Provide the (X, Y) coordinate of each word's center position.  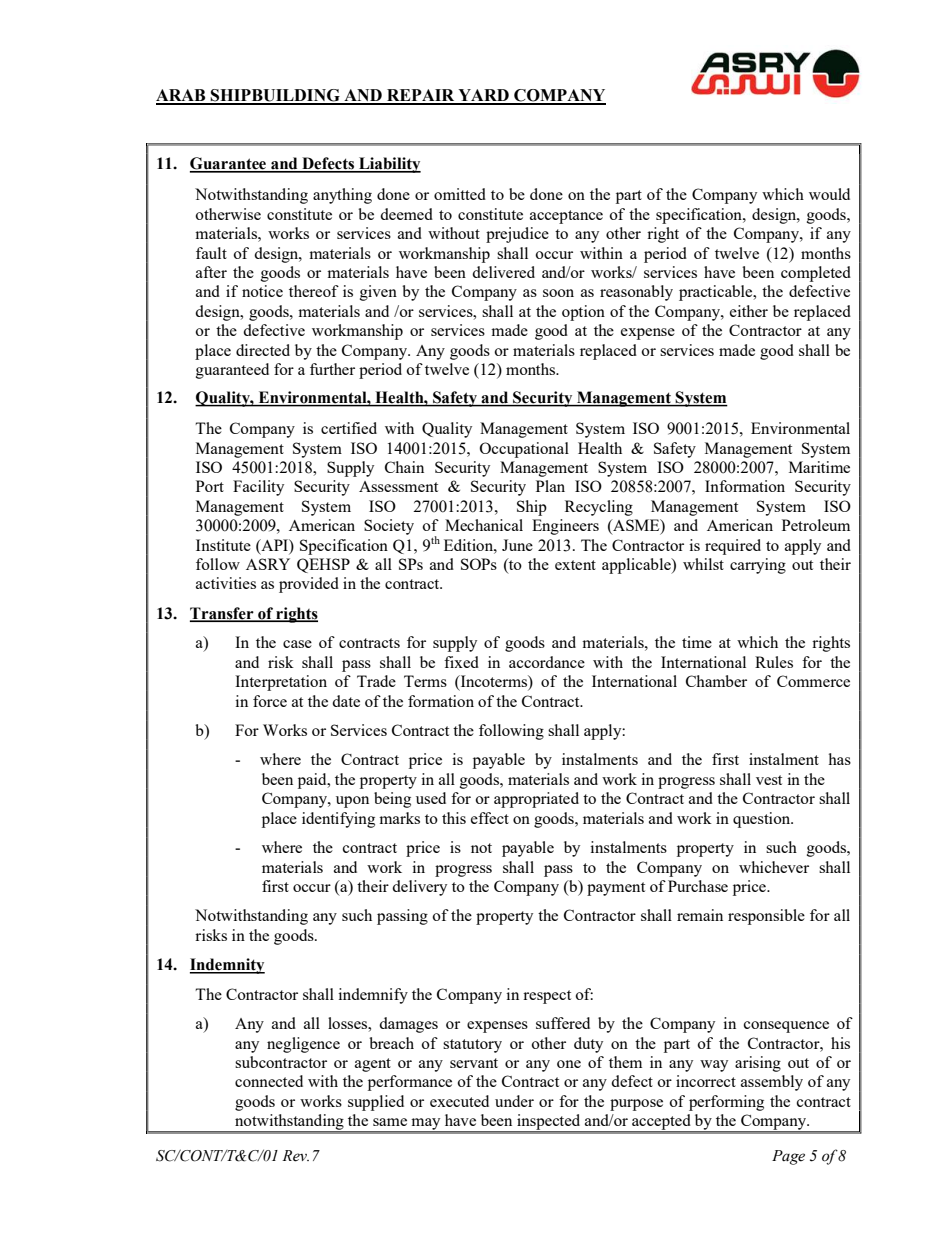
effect (490, 818)
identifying (338, 820)
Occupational (524, 450)
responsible (766, 917)
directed (263, 350)
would (829, 194)
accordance (547, 662)
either (749, 311)
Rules (774, 662)
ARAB (182, 96)
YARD (483, 96)
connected (269, 1081)
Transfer (223, 614)
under (514, 1101)
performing (726, 1103)
